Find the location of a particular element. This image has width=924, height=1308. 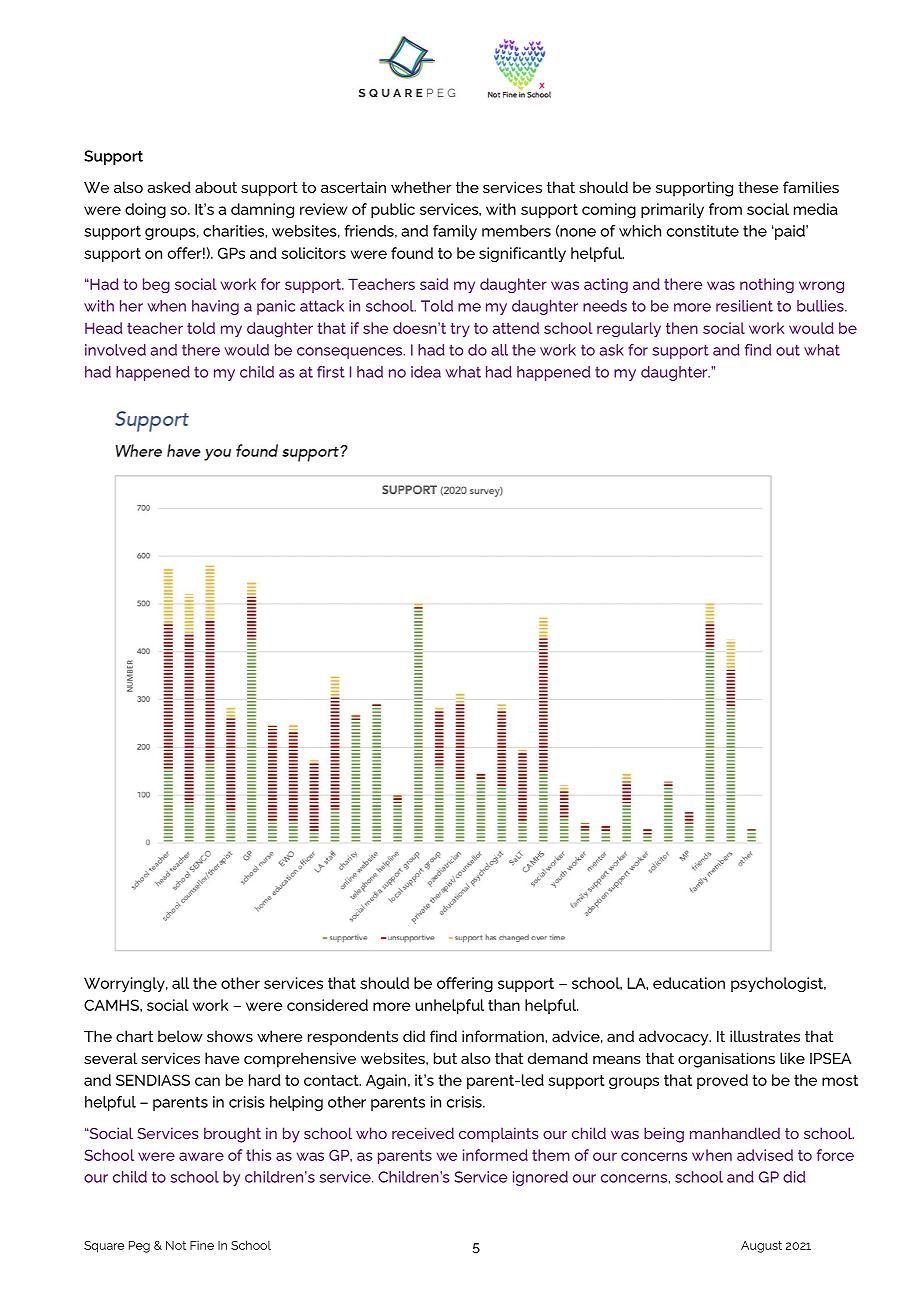

below is located at coordinates (180, 1036).
